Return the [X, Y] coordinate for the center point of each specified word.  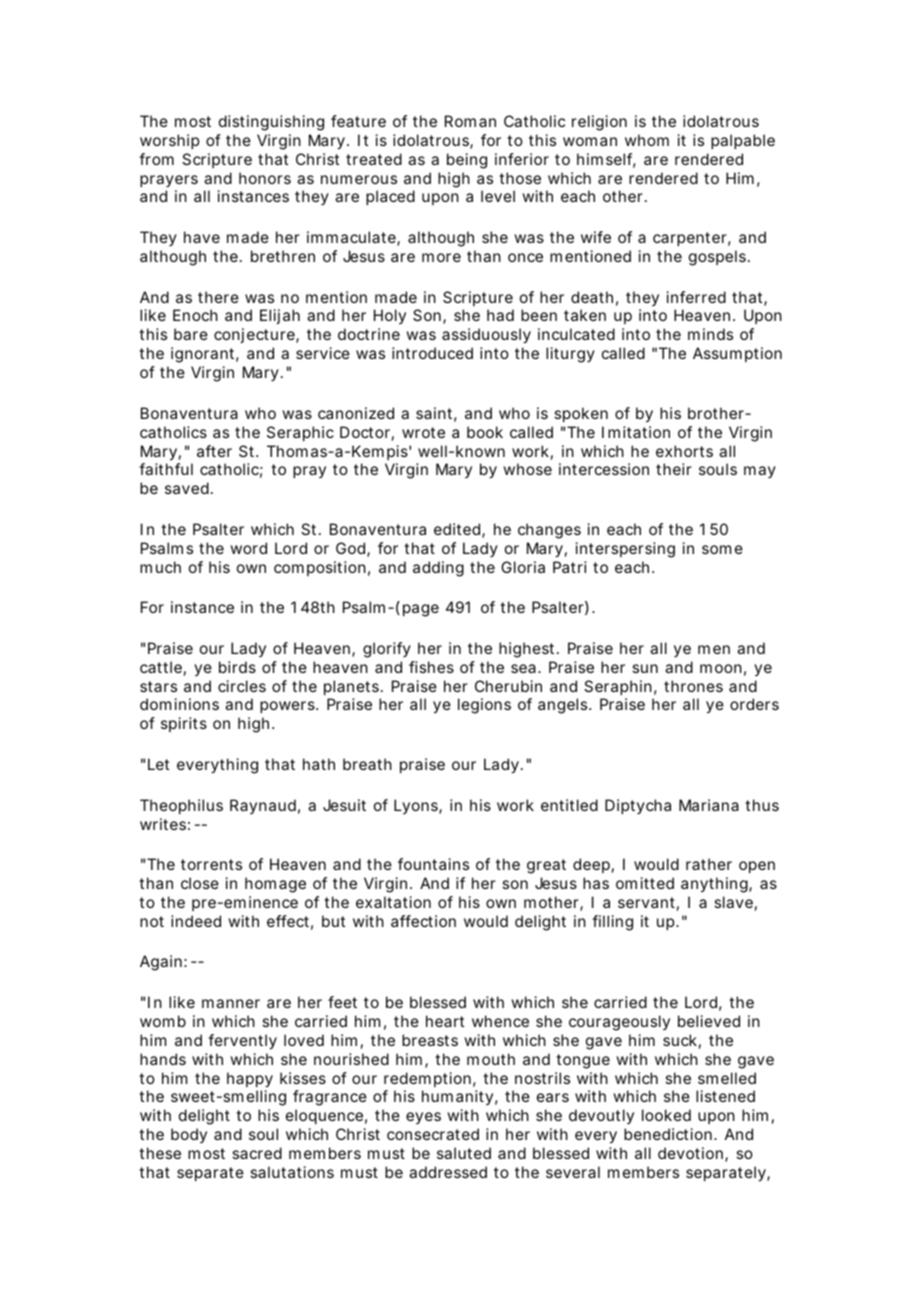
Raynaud [263, 806]
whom [647, 140]
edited [458, 530]
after [214, 451]
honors [265, 178]
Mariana [709, 805]
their [674, 469]
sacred [257, 1153]
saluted [464, 1153]
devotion [692, 1154]
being [467, 161]
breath [367, 764]
